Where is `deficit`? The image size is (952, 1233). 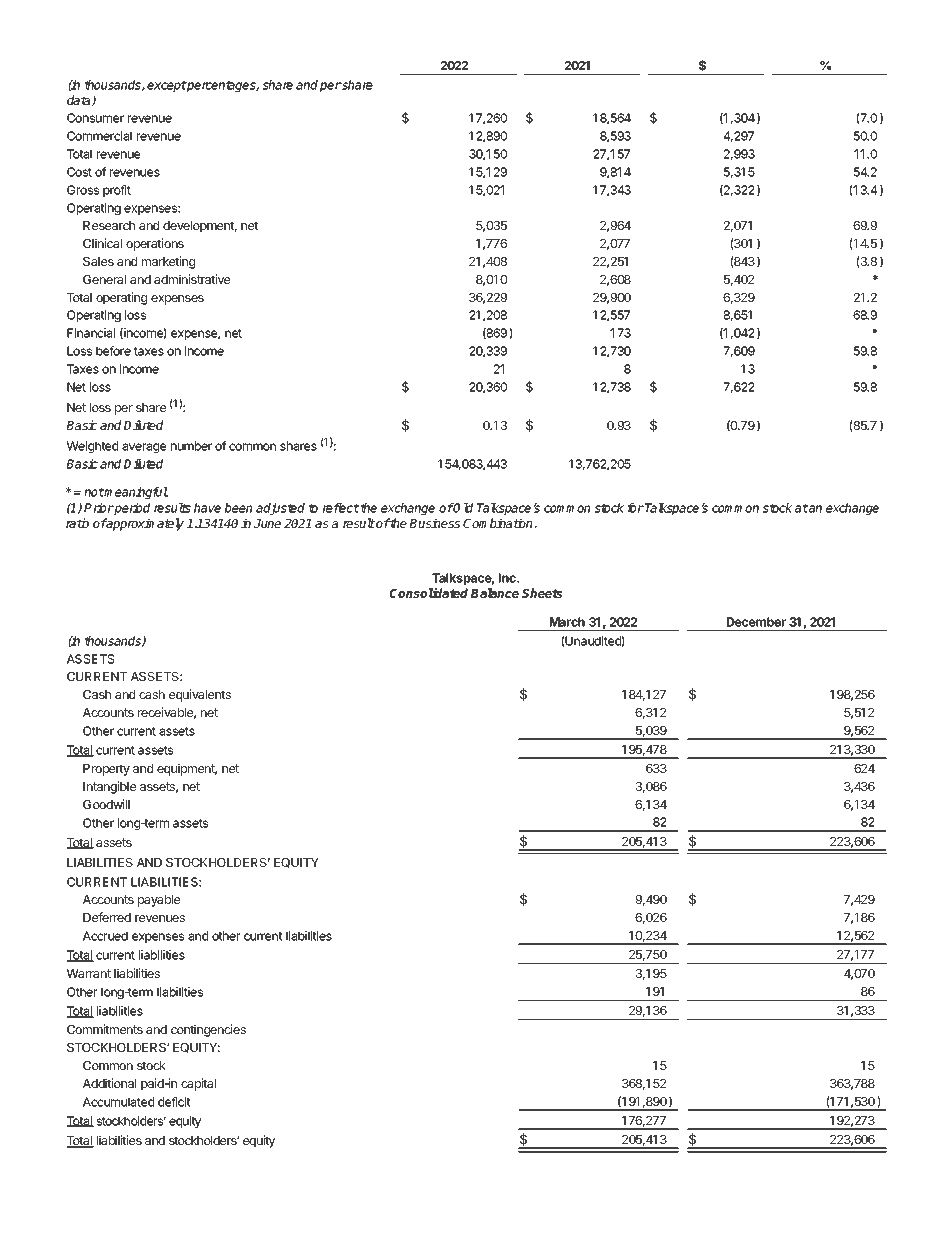 deficit is located at coordinates (174, 1102).
